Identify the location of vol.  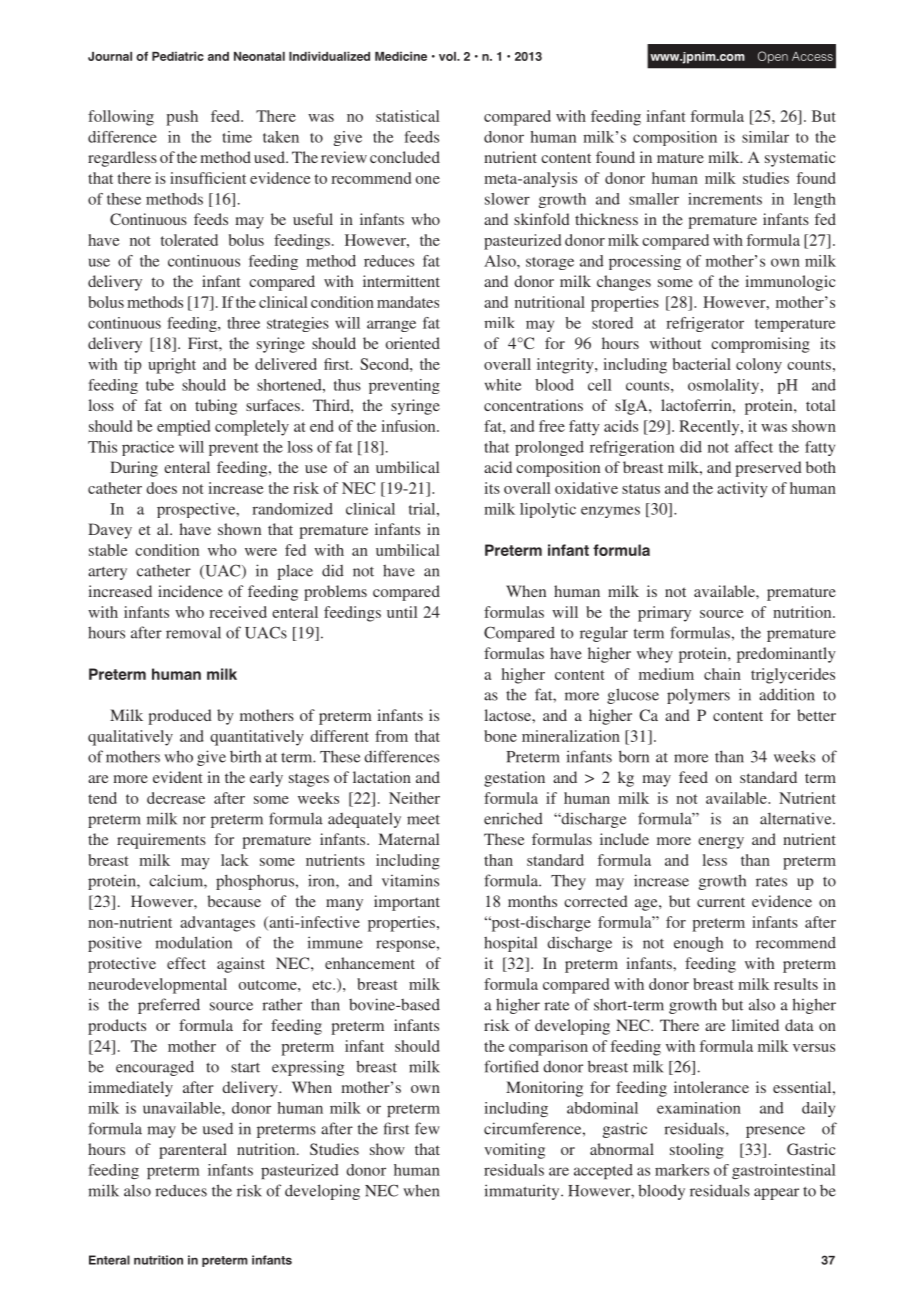
(448, 56).
